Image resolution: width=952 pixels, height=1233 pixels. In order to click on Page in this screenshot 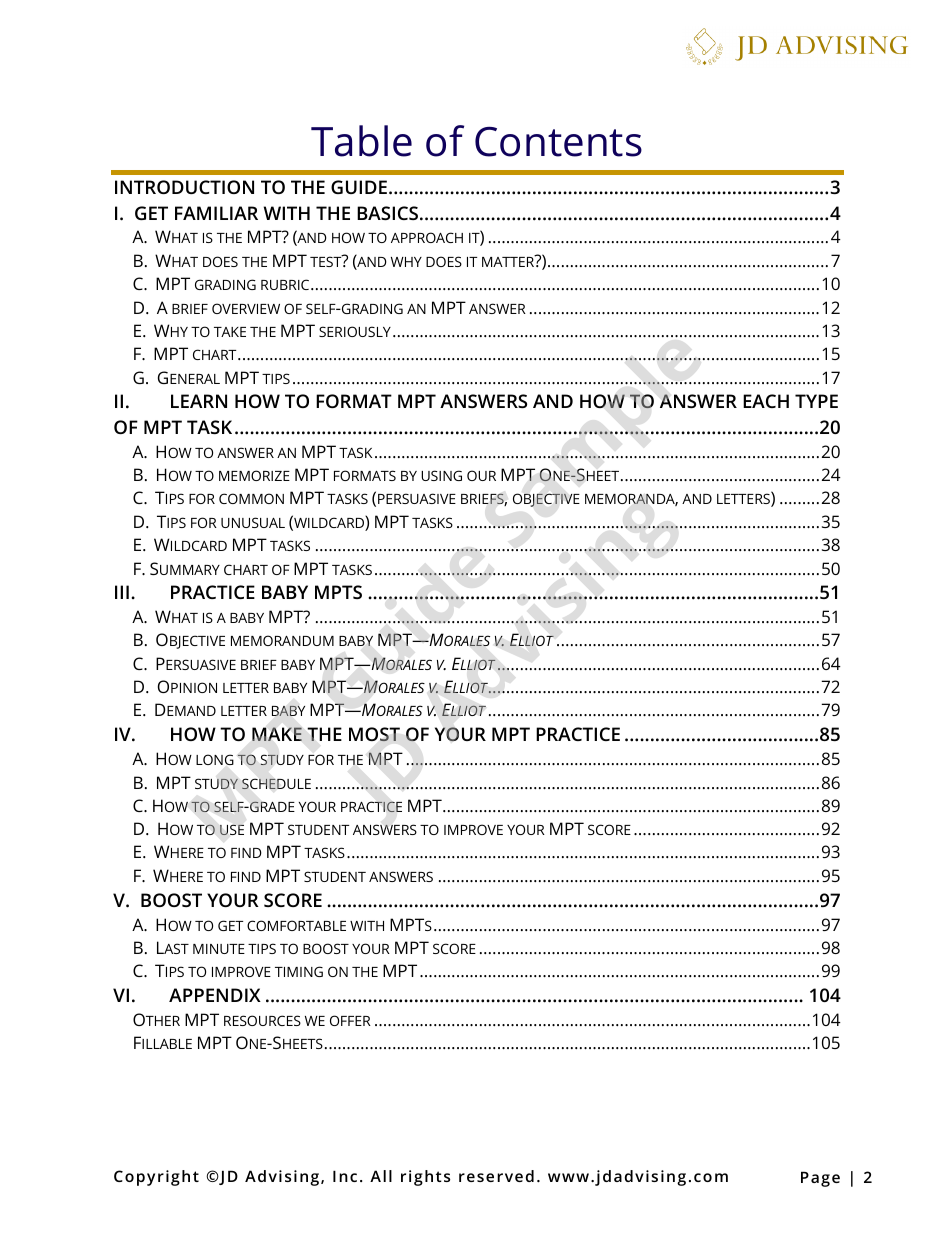, I will do `click(820, 1179)`.
